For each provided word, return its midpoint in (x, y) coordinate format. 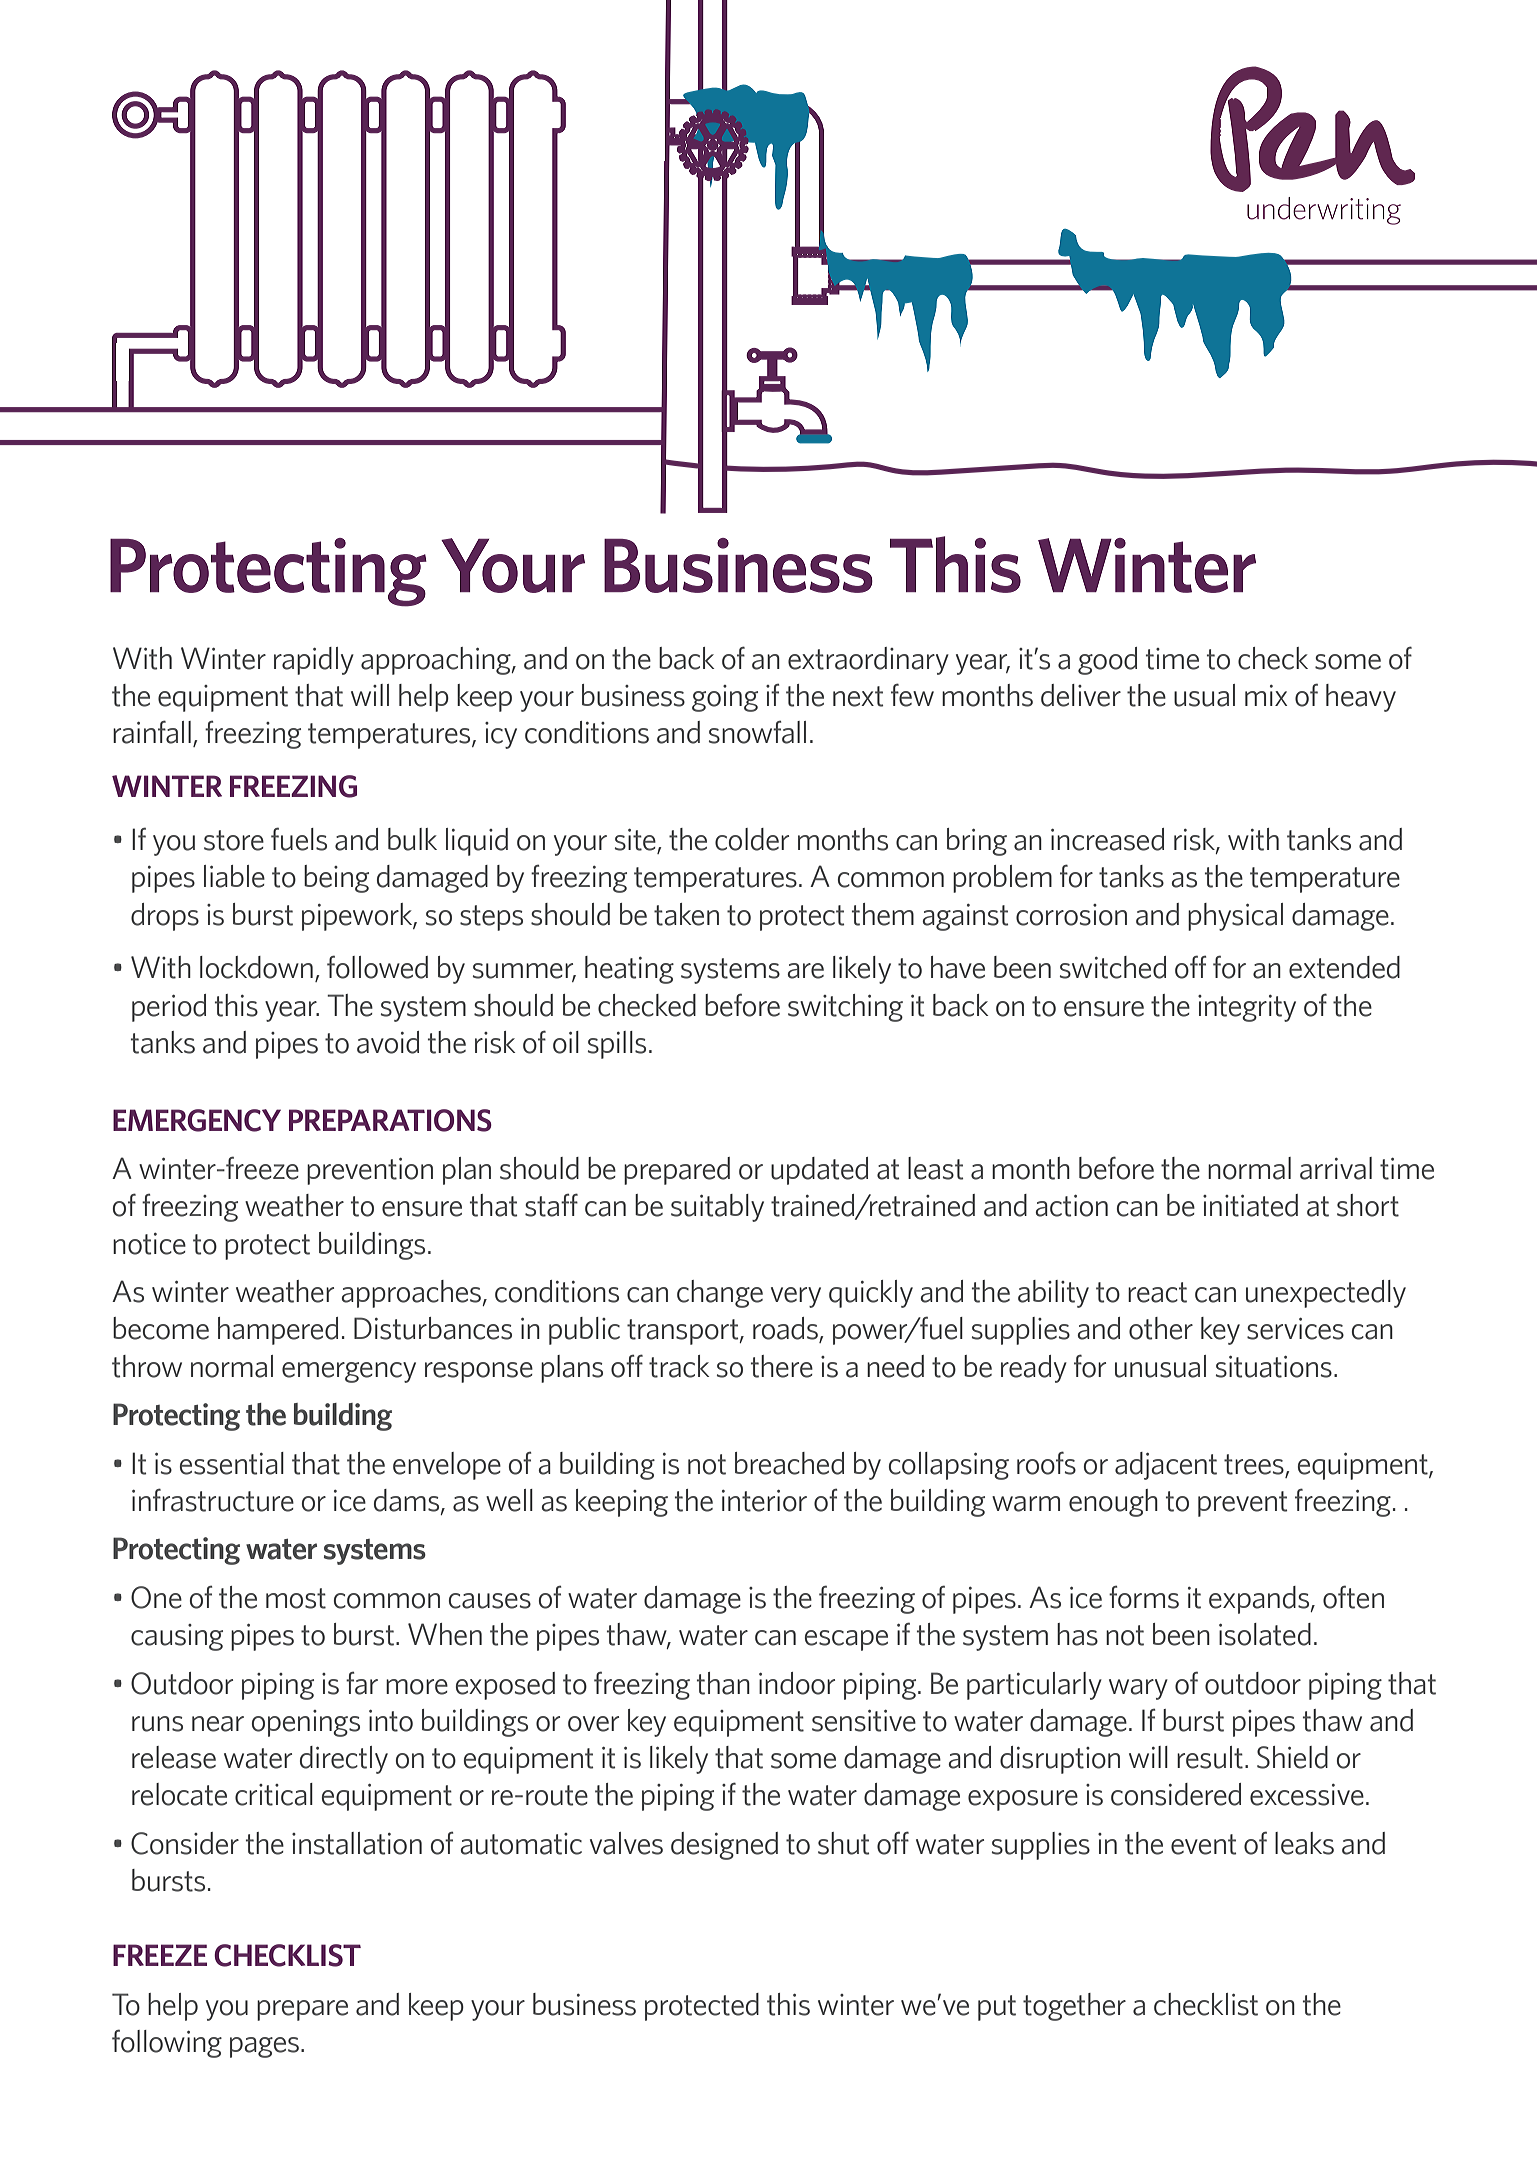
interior (764, 1501)
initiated (1250, 1205)
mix (1266, 695)
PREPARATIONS (390, 1120)
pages (264, 2047)
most (296, 1598)
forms (1144, 1597)
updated (819, 1171)
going (725, 698)
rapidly (314, 661)
